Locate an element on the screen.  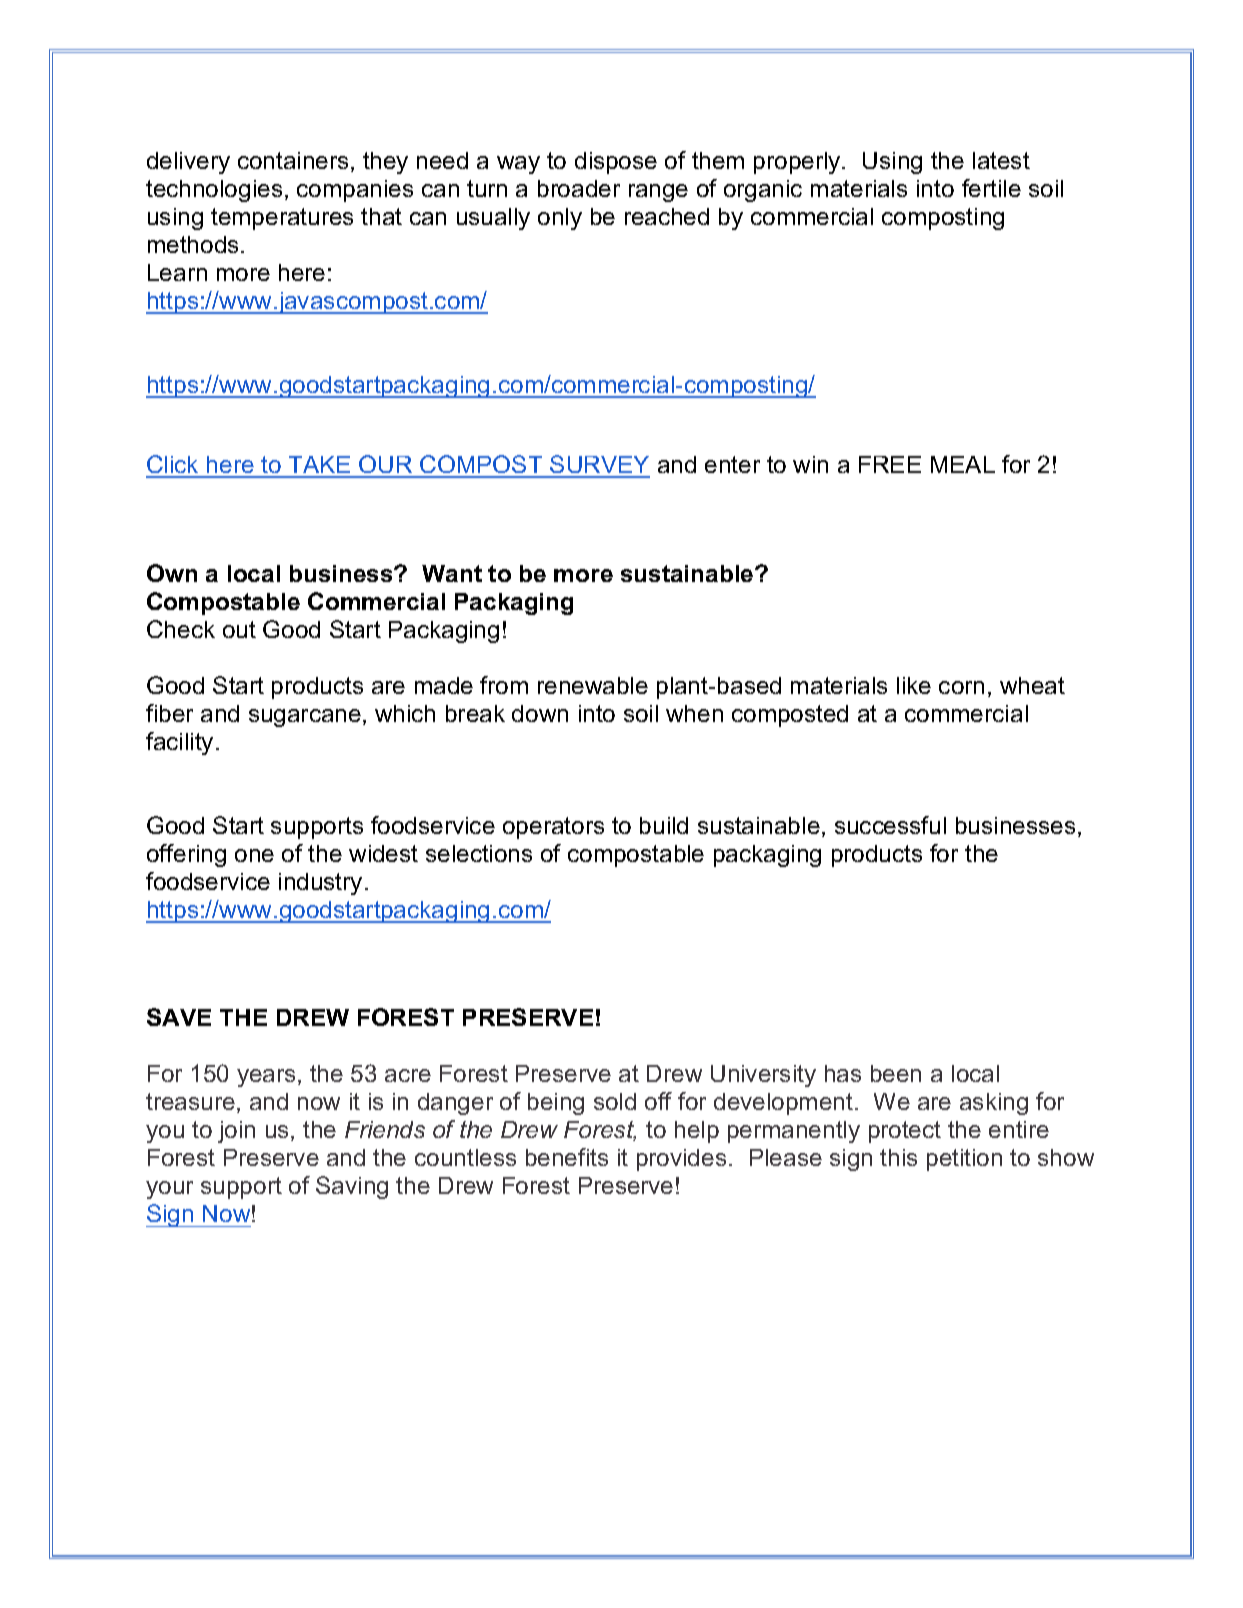
Want is located at coordinates (452, 573).
